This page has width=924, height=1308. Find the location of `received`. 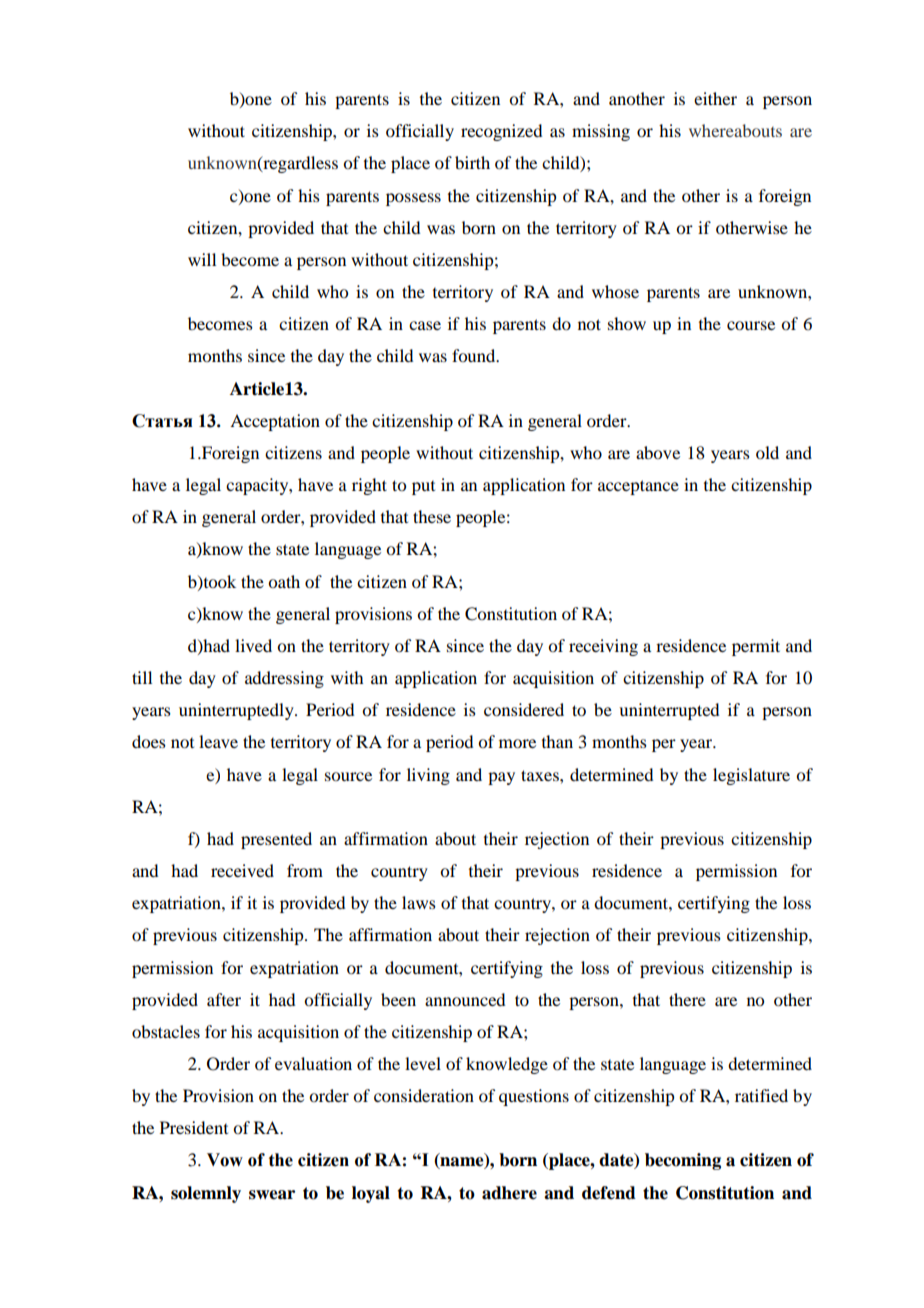

received is located at coordinates (242, 870).
